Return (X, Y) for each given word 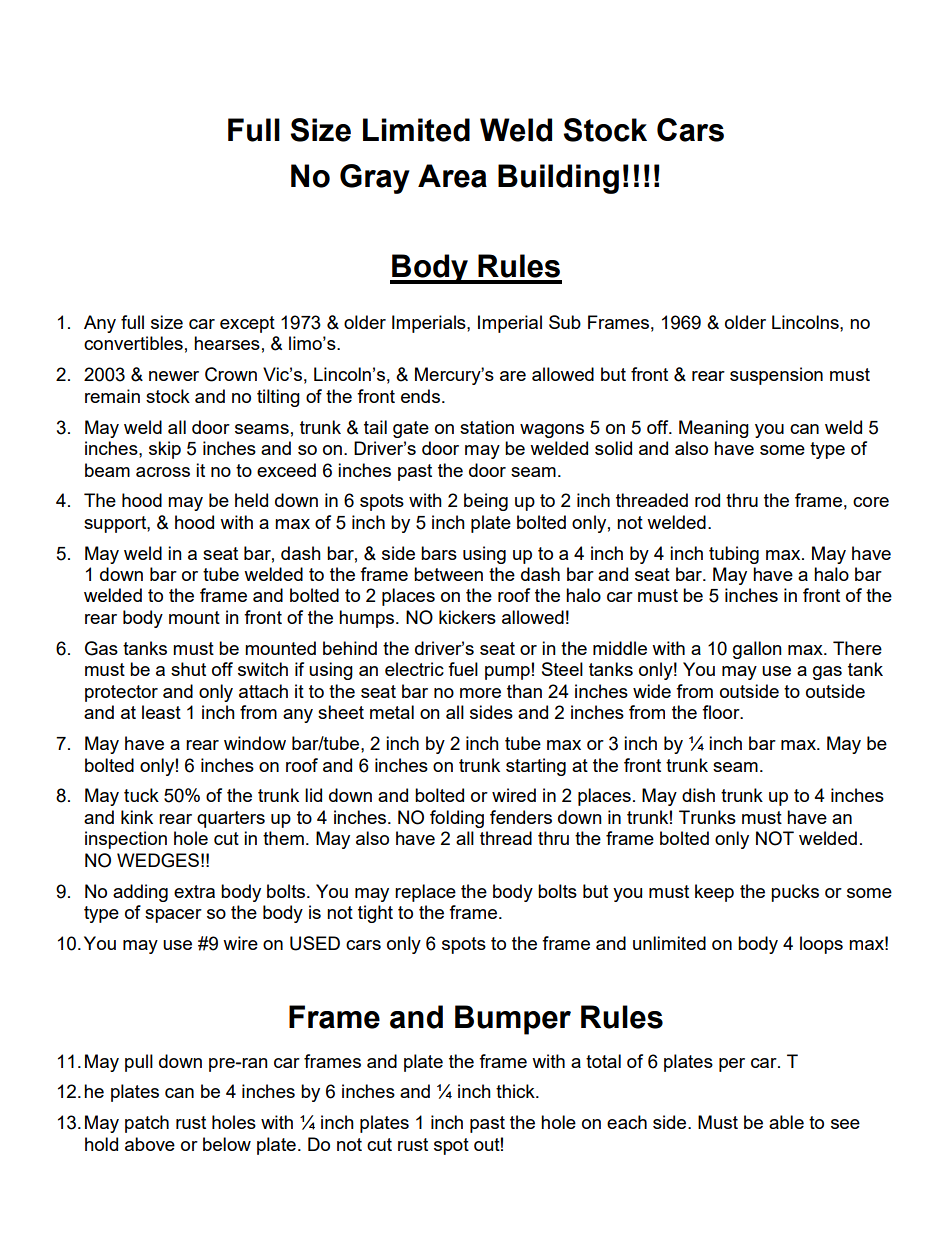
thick (516, 1091)
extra (194, 891)
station (487, 427)
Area (452, 176)
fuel (463, 669)
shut (188, 669)
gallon (757, 650)
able (786, 1122)
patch (147, 1124)
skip (165, 450)
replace (425, 893)
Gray (375, 179)
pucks (795, 893)
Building (558, 179)
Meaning (714, 429)
